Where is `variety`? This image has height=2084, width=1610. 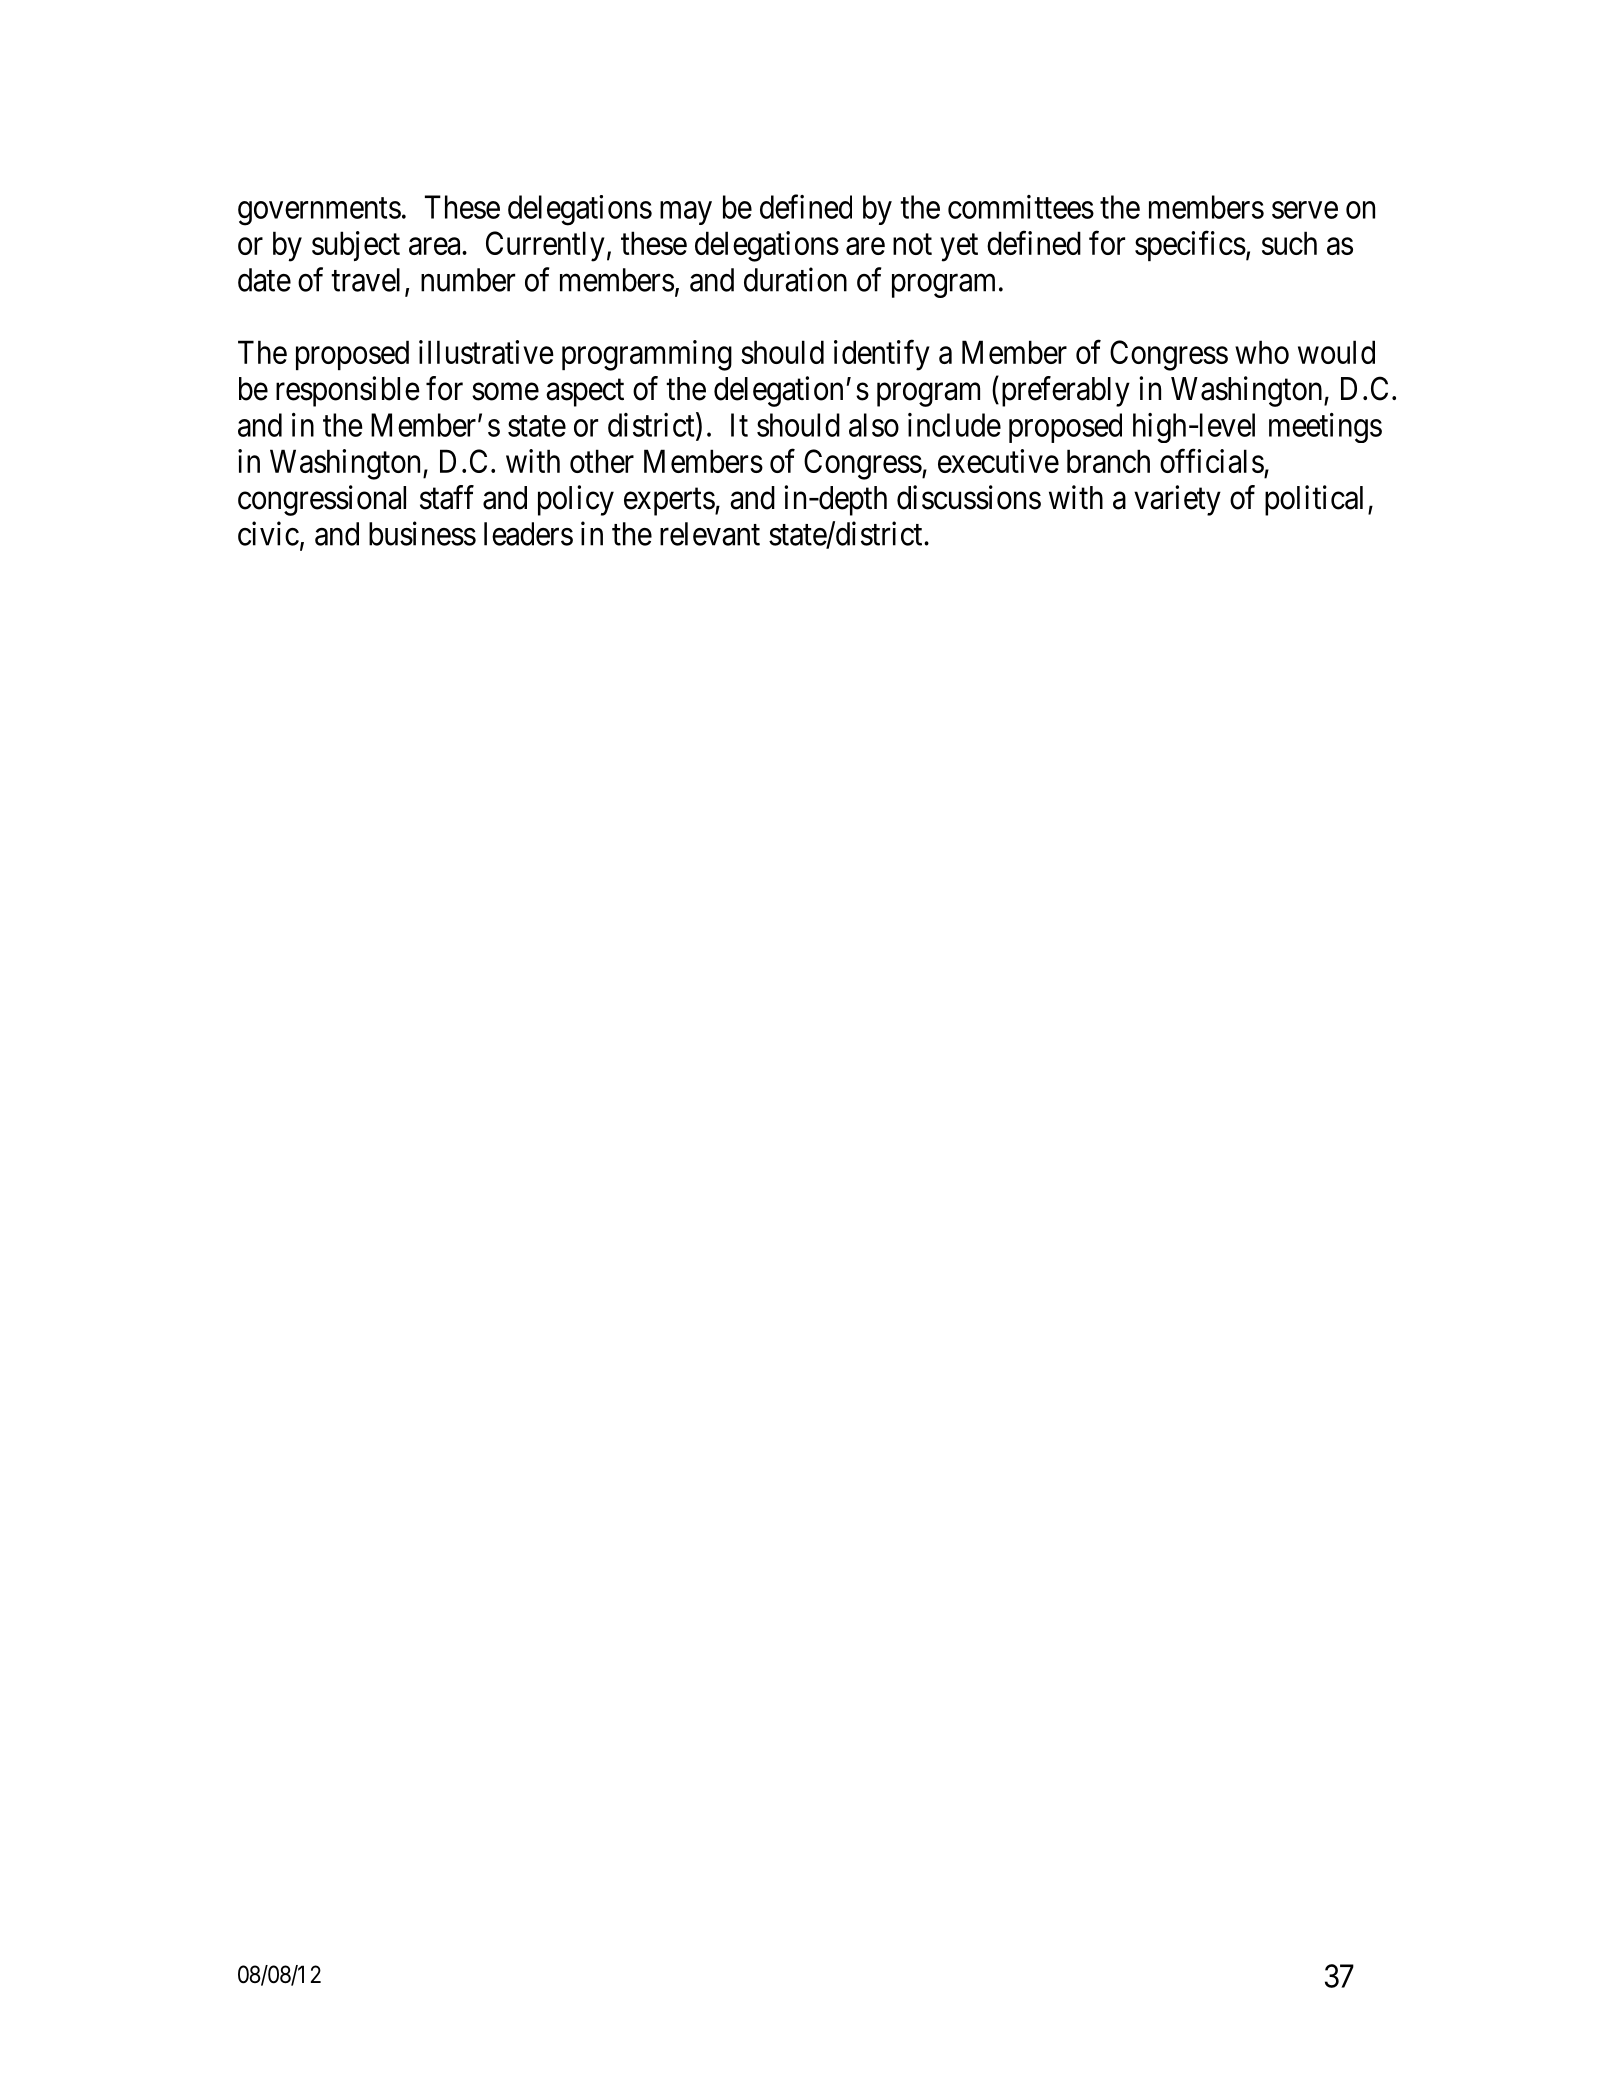 variety is located at coordinates (1177, 500).
